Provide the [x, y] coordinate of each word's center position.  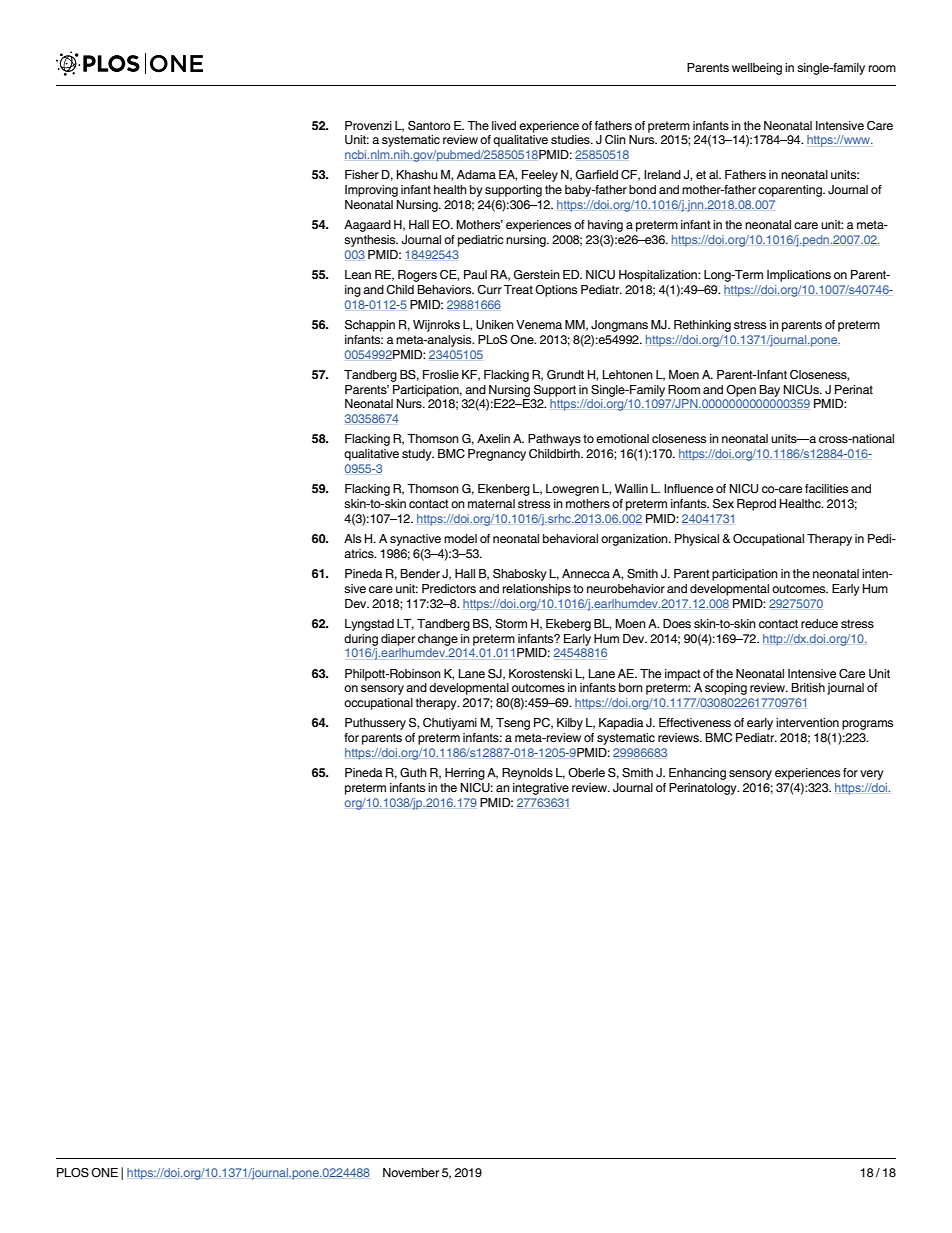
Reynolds [527, 774]
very [872, 775]
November [411, 1172]
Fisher [362, 174]
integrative [541, 789]
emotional [622, 438]
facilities [826, 488]
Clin [615, 140]
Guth [413, 773]
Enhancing [697, 774]
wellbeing [757, 69]
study [418, 455]
